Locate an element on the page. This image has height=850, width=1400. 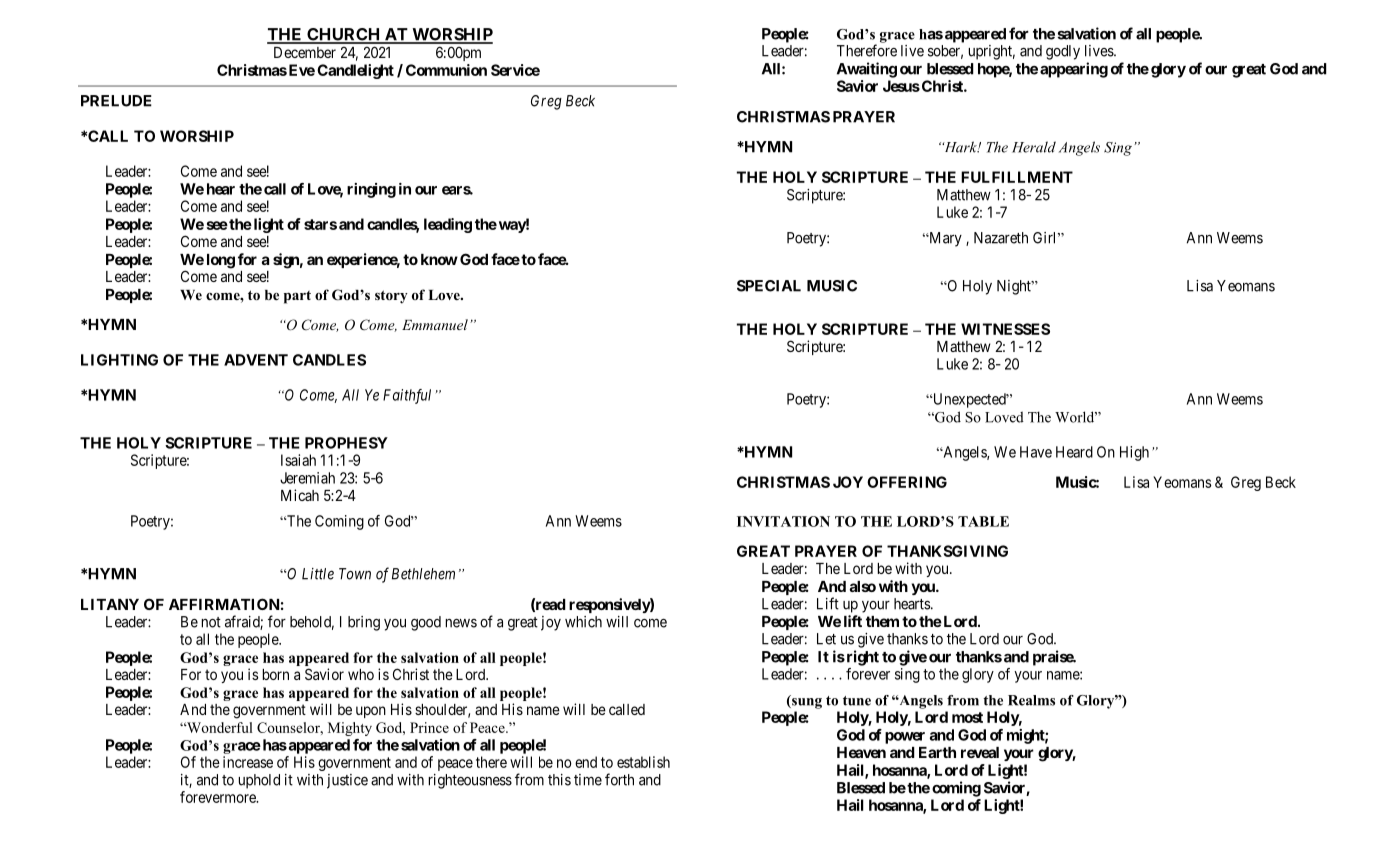
ADVENT is located at coordinates (256, 360).
